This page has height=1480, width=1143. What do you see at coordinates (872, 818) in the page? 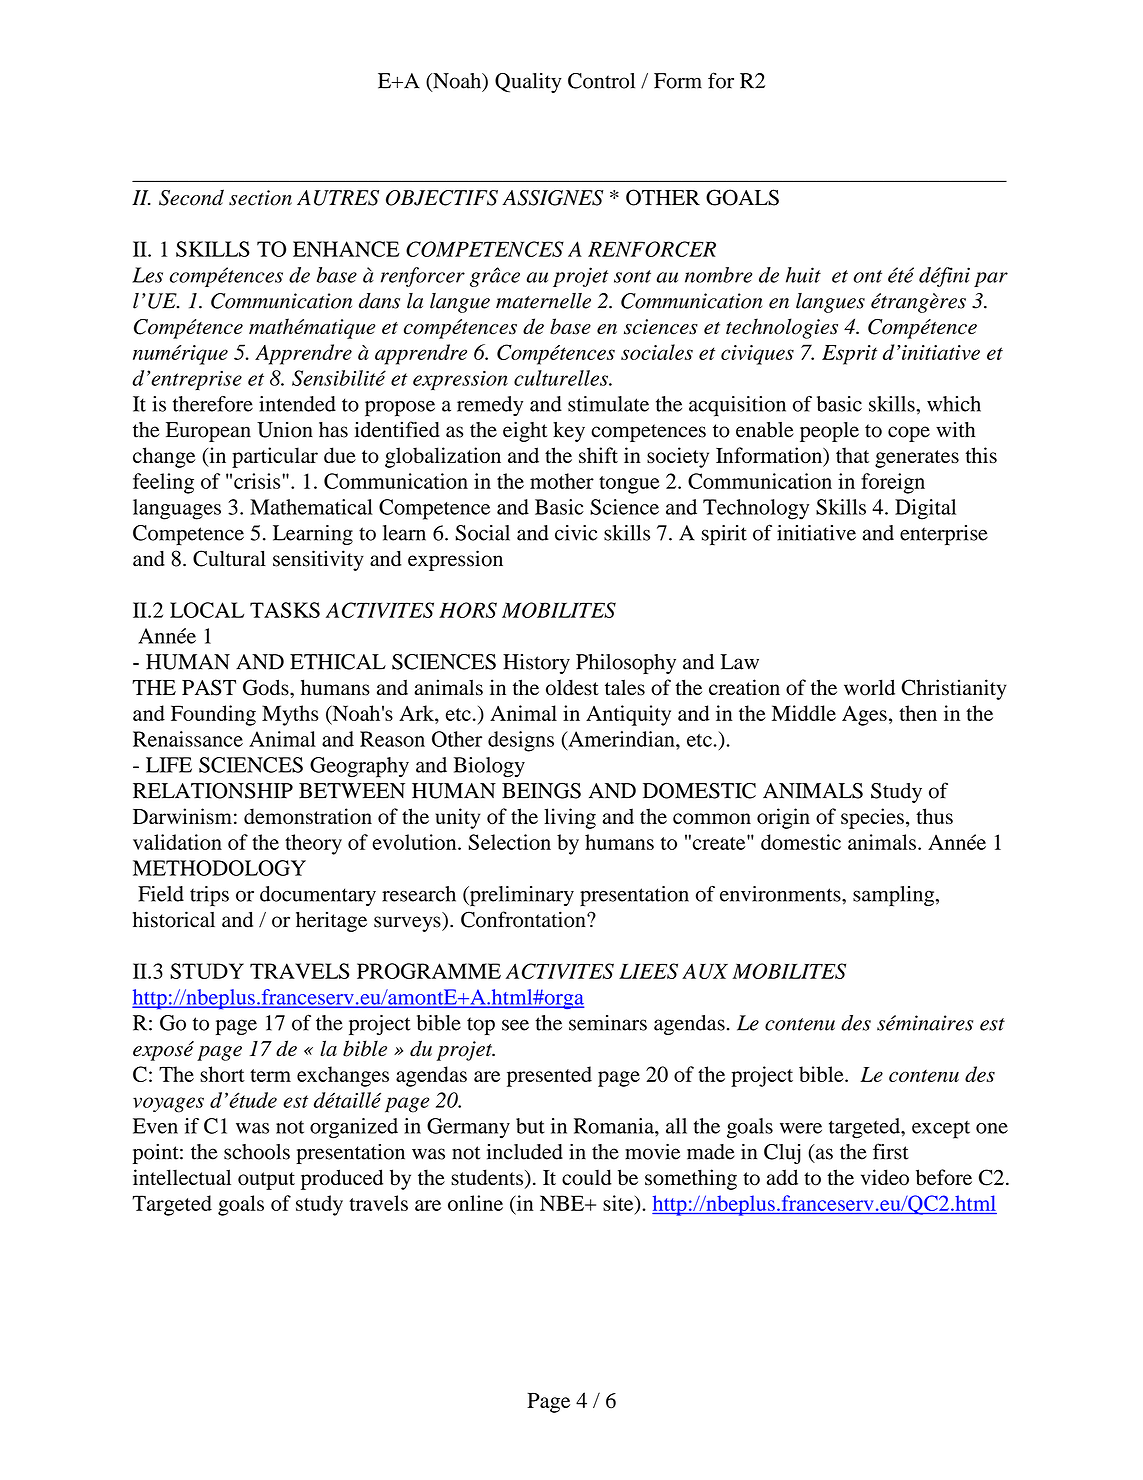
I see `species` at bounding box center [872, 818].
